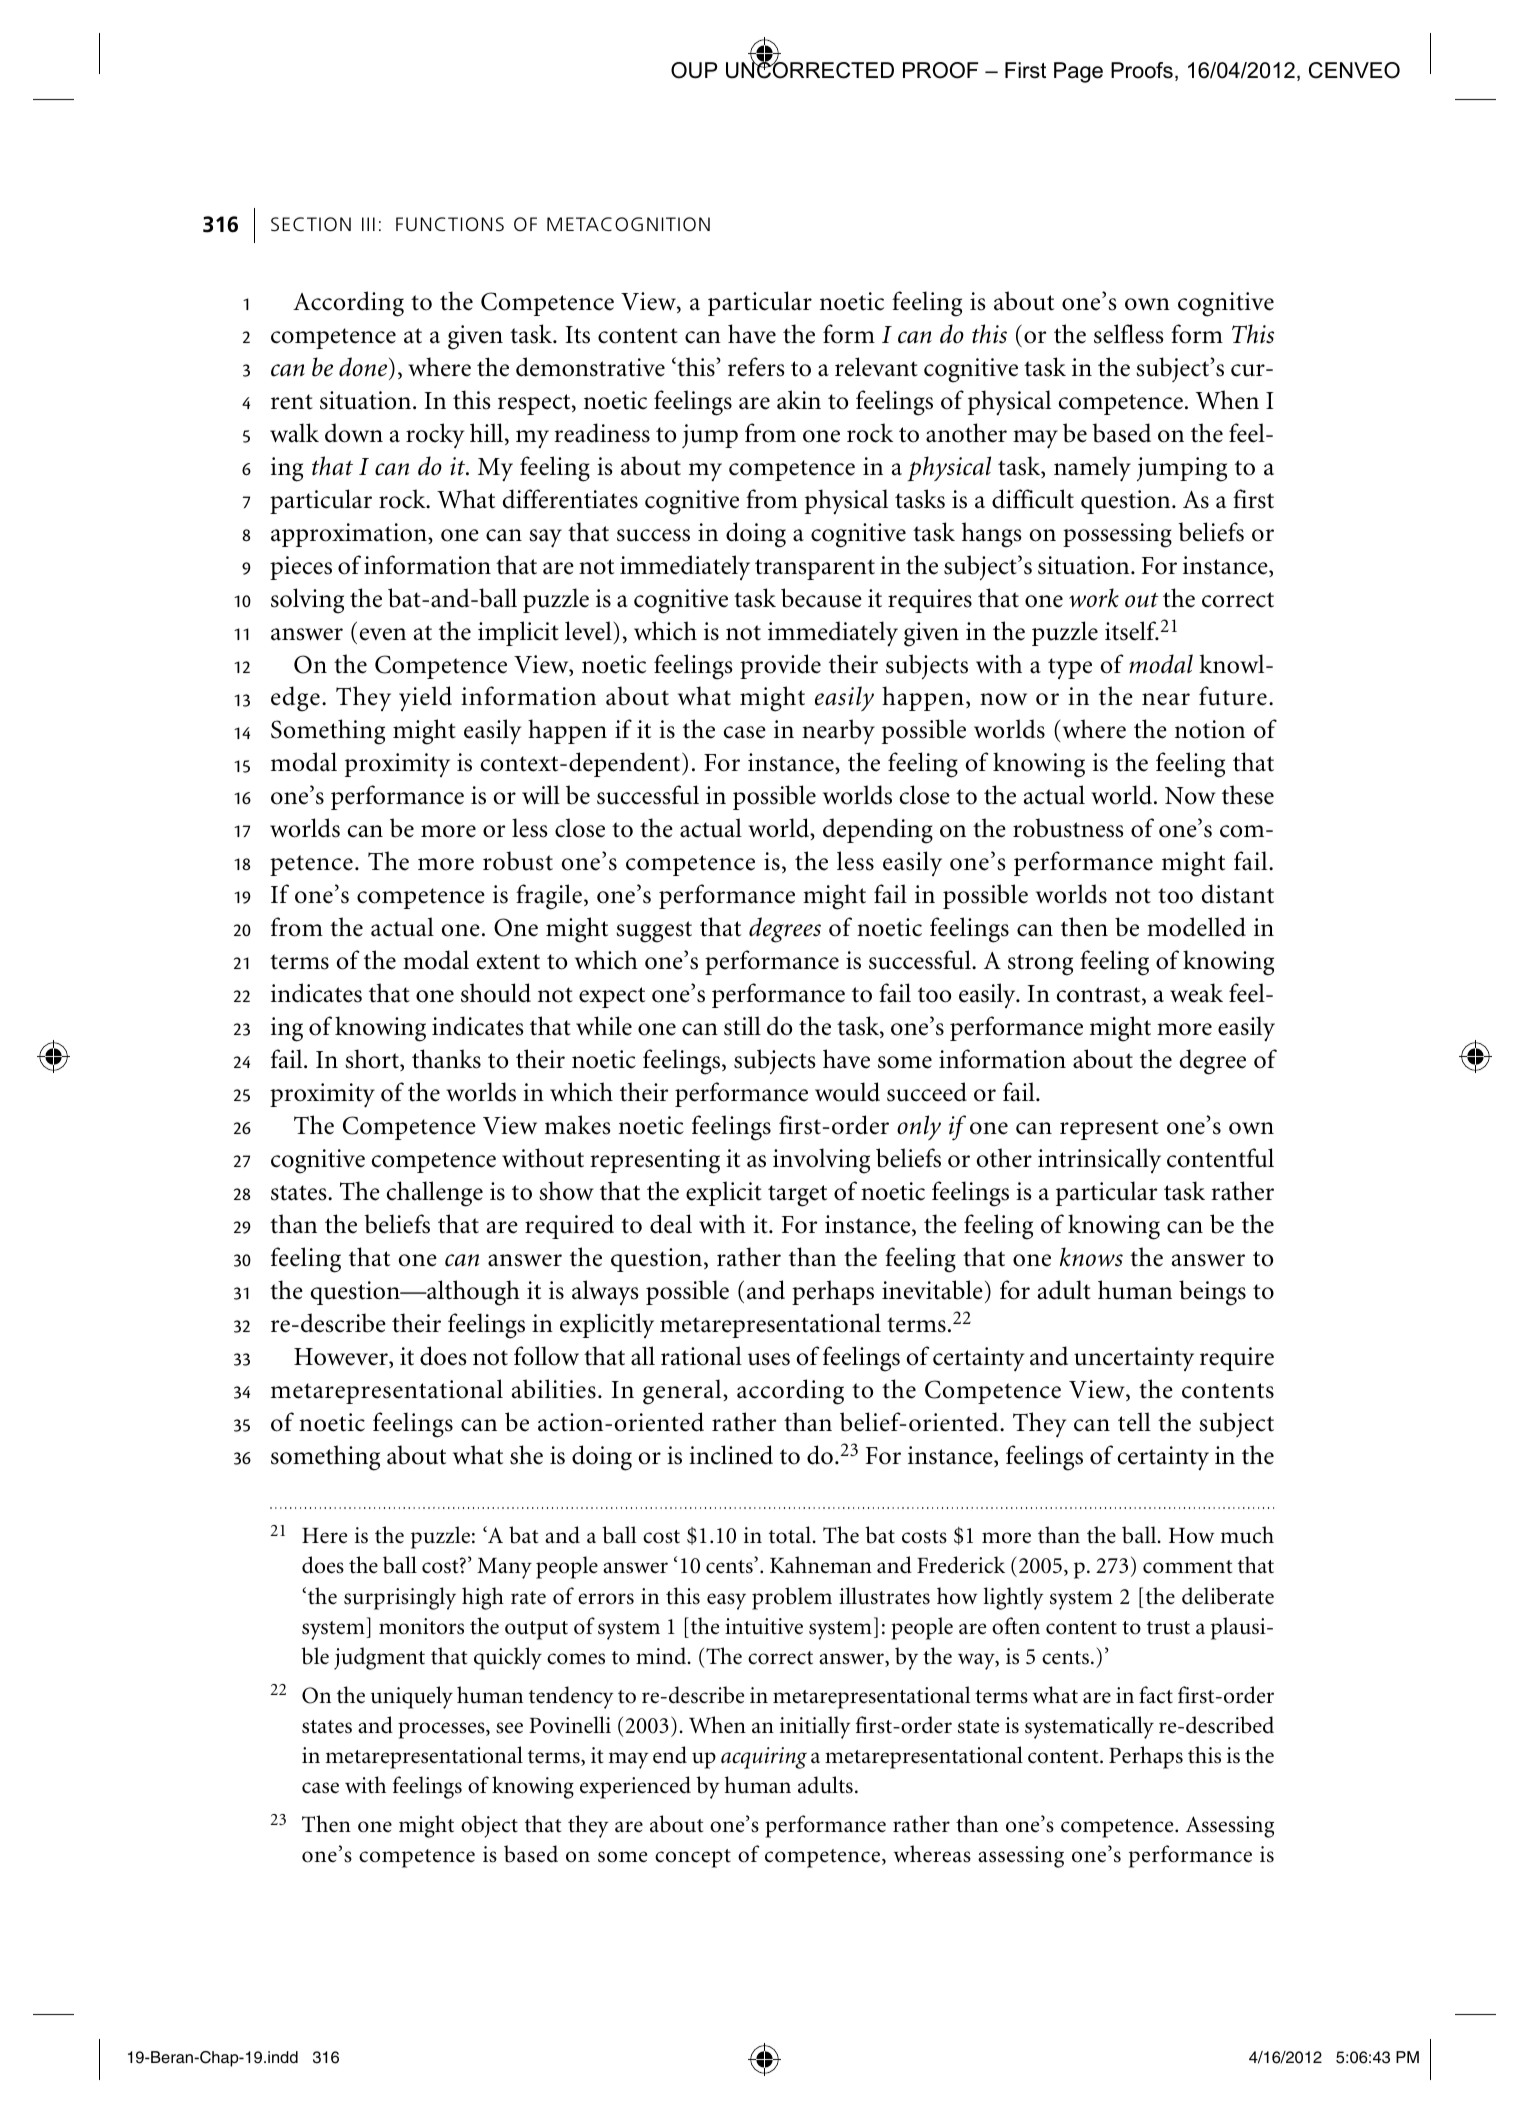 This document has height=2113, width=1529. Describe the element at coordinates (1099, 1160) in the document. I see `intrinsically` at that location.
